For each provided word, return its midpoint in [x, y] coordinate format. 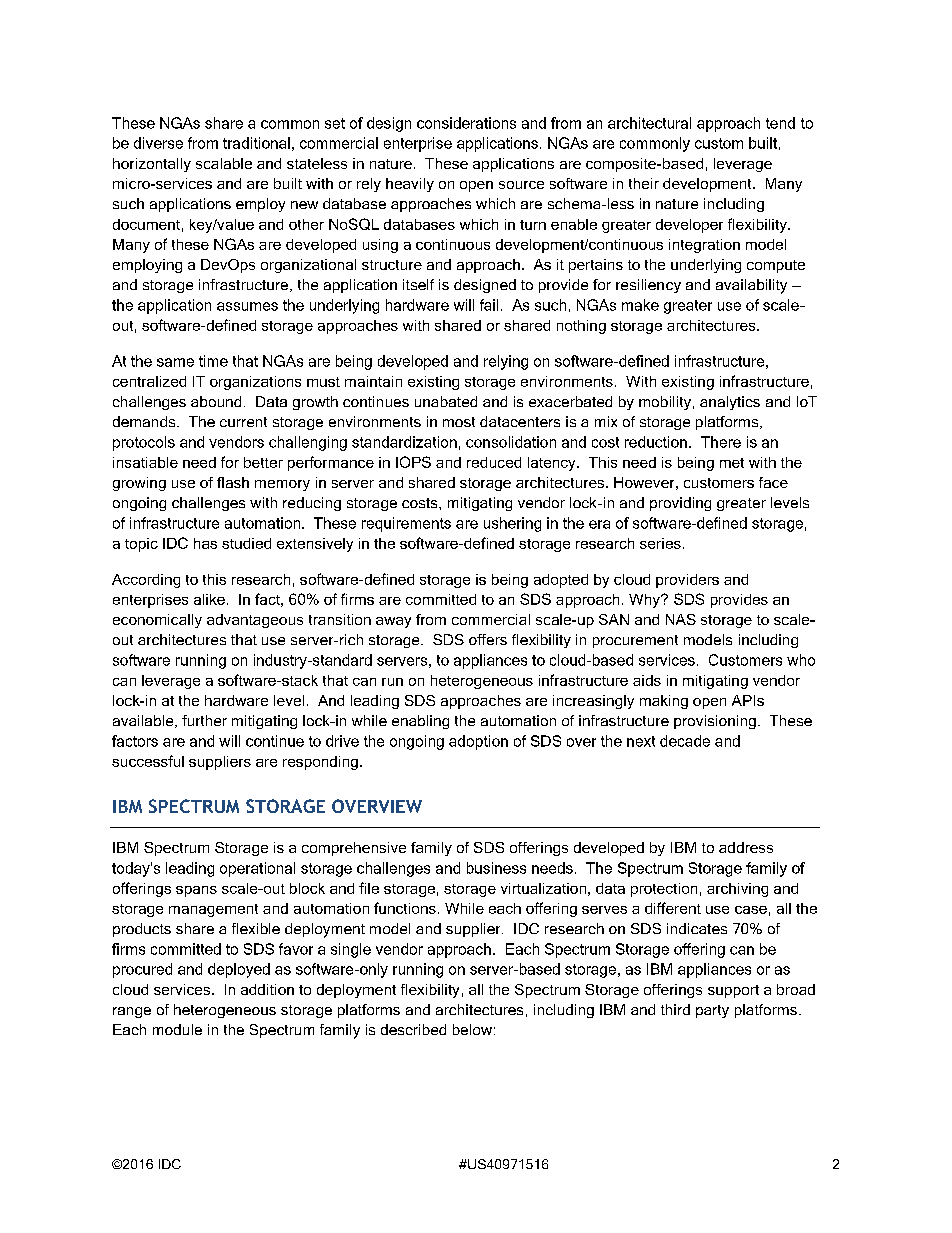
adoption [478, 742]
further [204, 720]
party [712, 1011]
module [177, 1029]
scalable [224, 163]
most [459, 422]
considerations [466, 123]
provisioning [715, 722]
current [243, 422]
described [413, 1029]
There [721, 442]
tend [780, 123]
